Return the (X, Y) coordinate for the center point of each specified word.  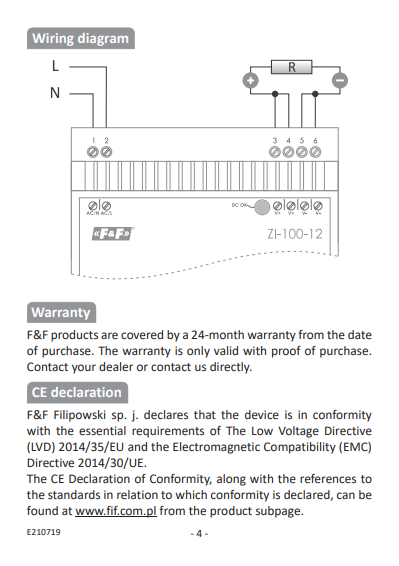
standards (74, 494)
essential (102, 430)
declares (166, 414)
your (84, 369)
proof (286, 352)
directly (231, 368)
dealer (116, 366)
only (198, 352)
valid (226, 350)
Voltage (298, 432)
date (360, 334)
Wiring (53, 39)
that (205, 414)
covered (142, 334)
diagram (103, 39)
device (262, 414)
